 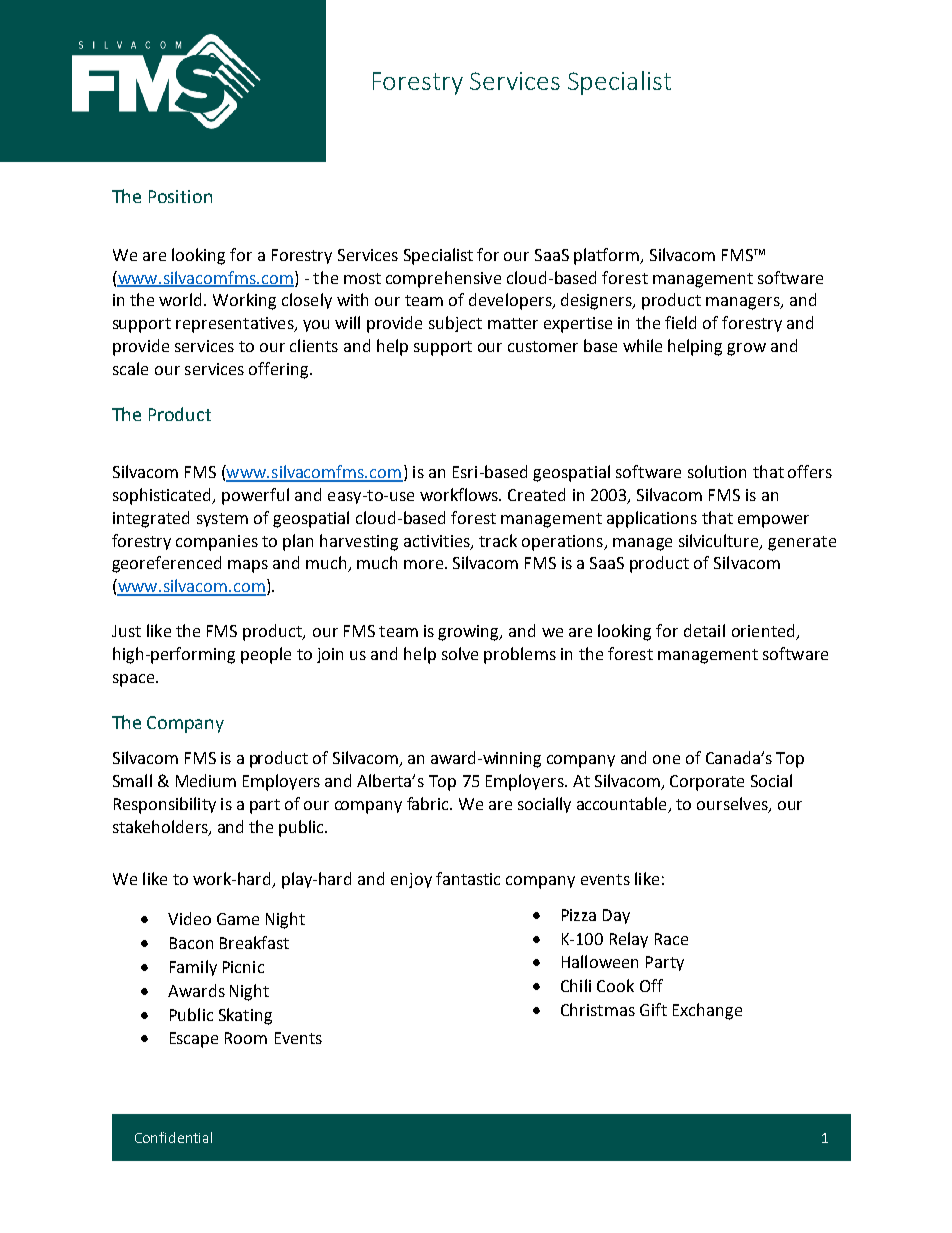 What do you see at coordinates (607, 256) in the document?
I see `platform` at bounding box center [607, 256].
